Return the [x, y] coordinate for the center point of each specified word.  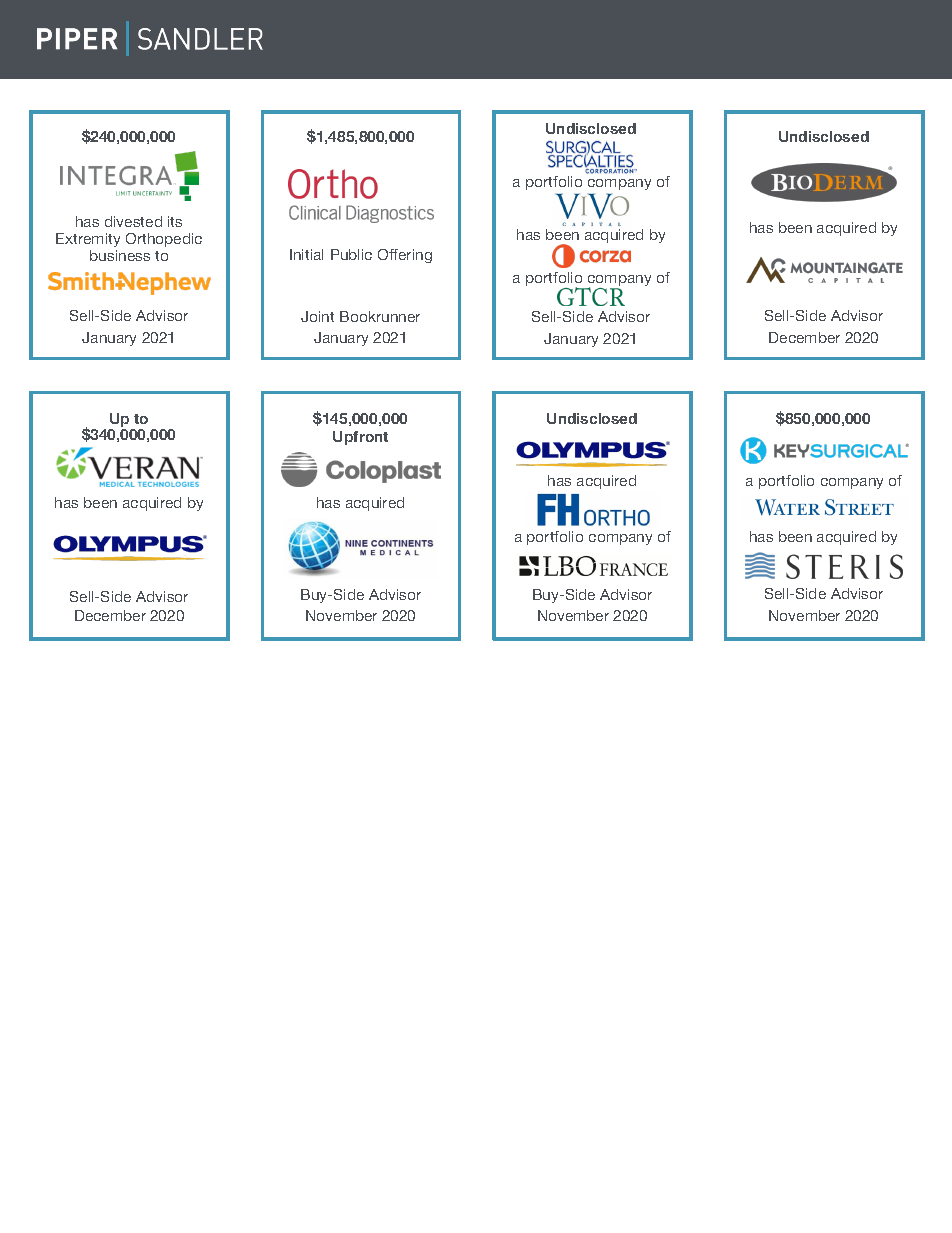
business [120, 255]
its [175, 221]
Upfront [360, 438]
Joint [317, 316]
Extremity [88, 240]
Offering [405, 256]
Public [351, 254]
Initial [306, 254]
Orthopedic [164, 240]
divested [133, 221]
